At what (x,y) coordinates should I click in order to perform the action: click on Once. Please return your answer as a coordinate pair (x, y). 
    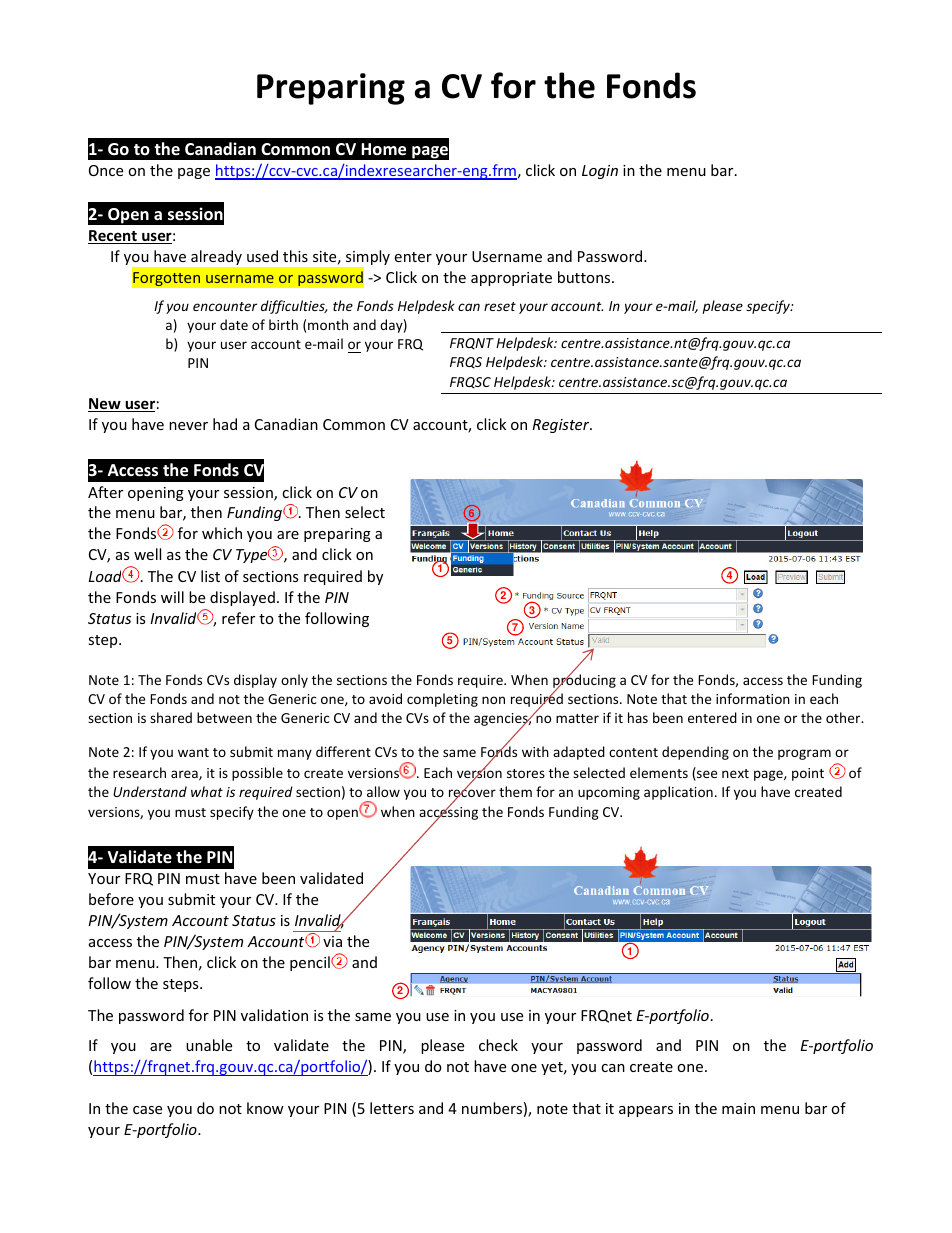
    Looking at the image, I should click on (106, 170).
